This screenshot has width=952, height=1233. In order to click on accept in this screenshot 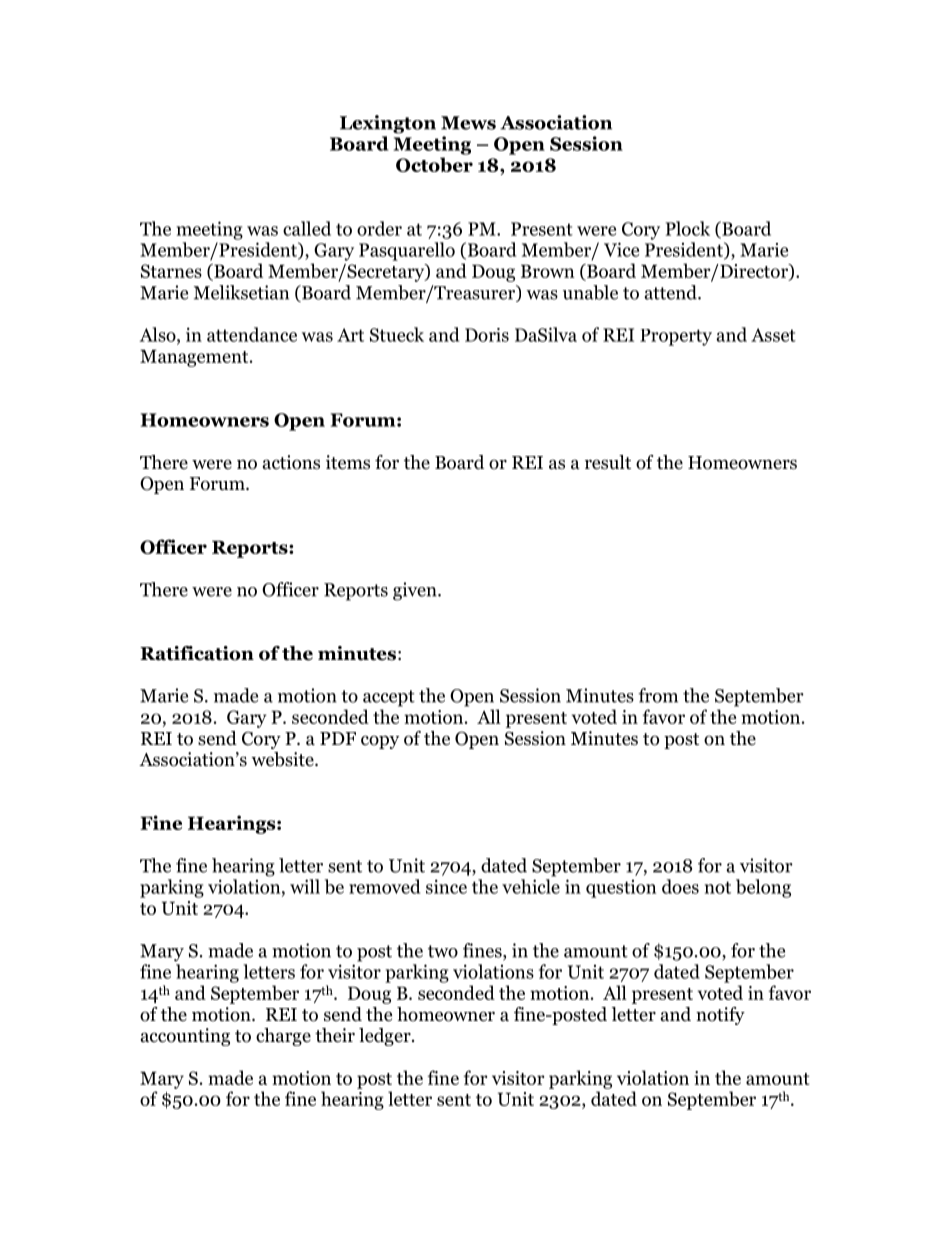, I will do `click(389, 698)`.
